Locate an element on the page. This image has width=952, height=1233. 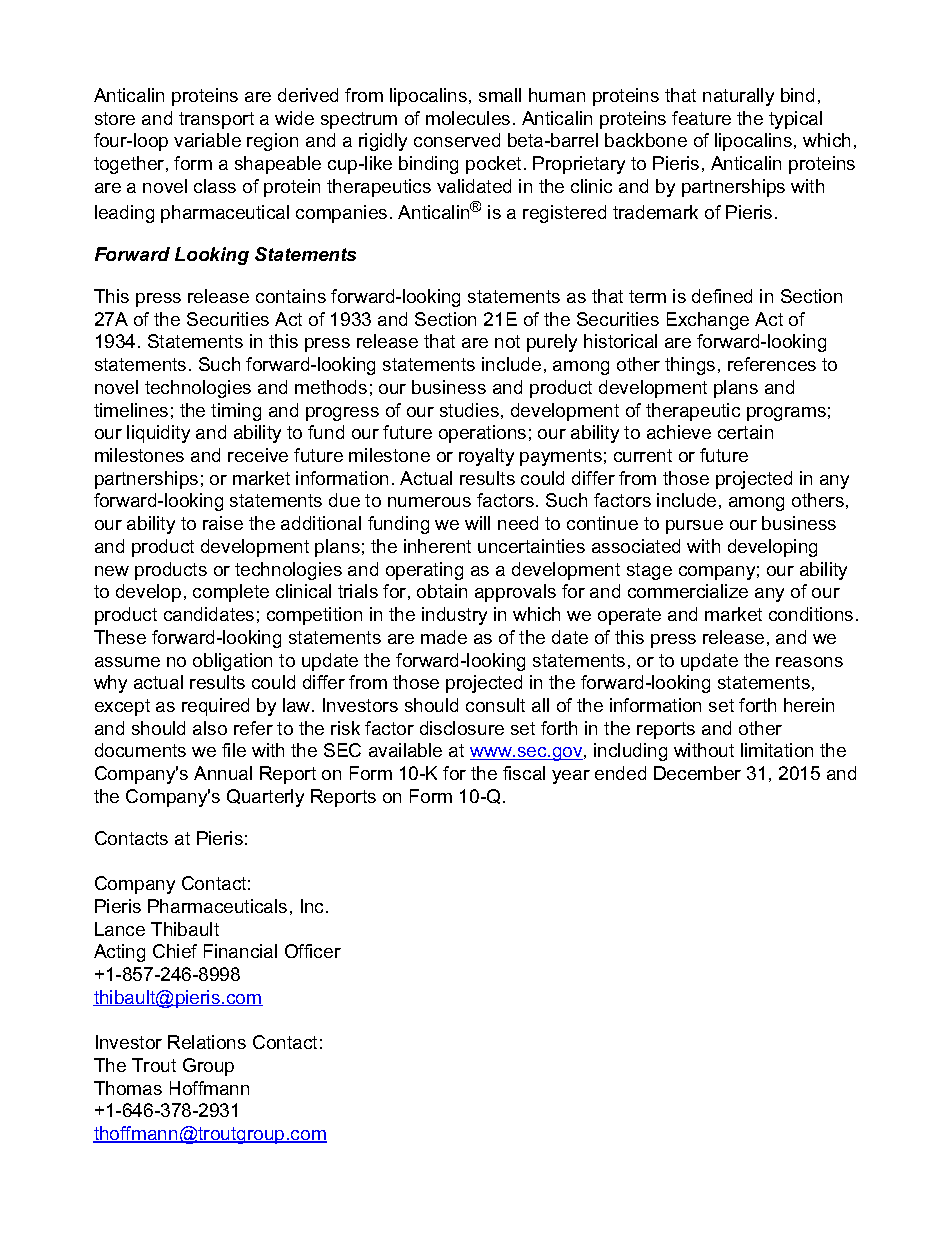
molecules is located at coordinates (468, 118).
